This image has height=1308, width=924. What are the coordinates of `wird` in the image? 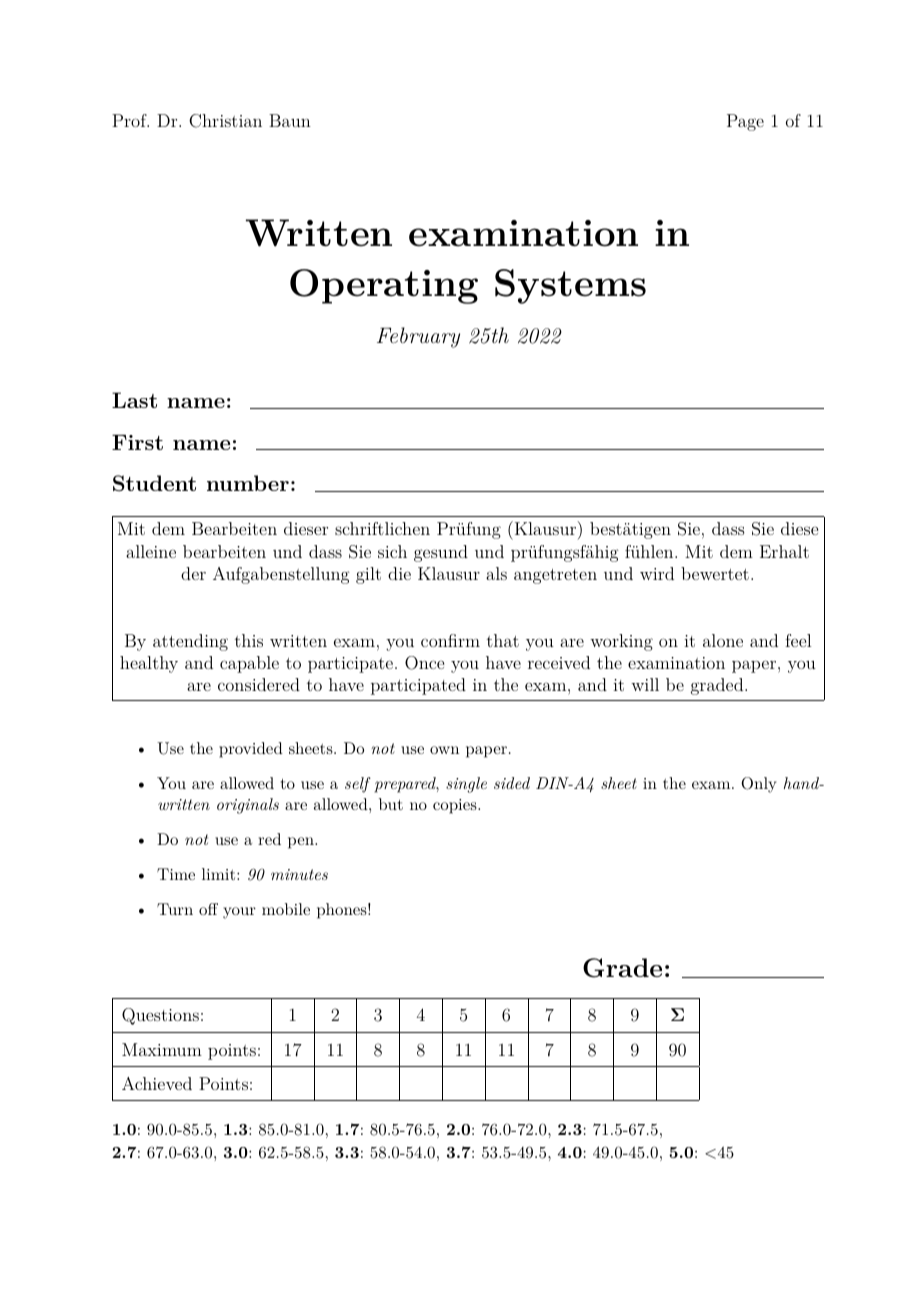 It's located at (657, 573).
